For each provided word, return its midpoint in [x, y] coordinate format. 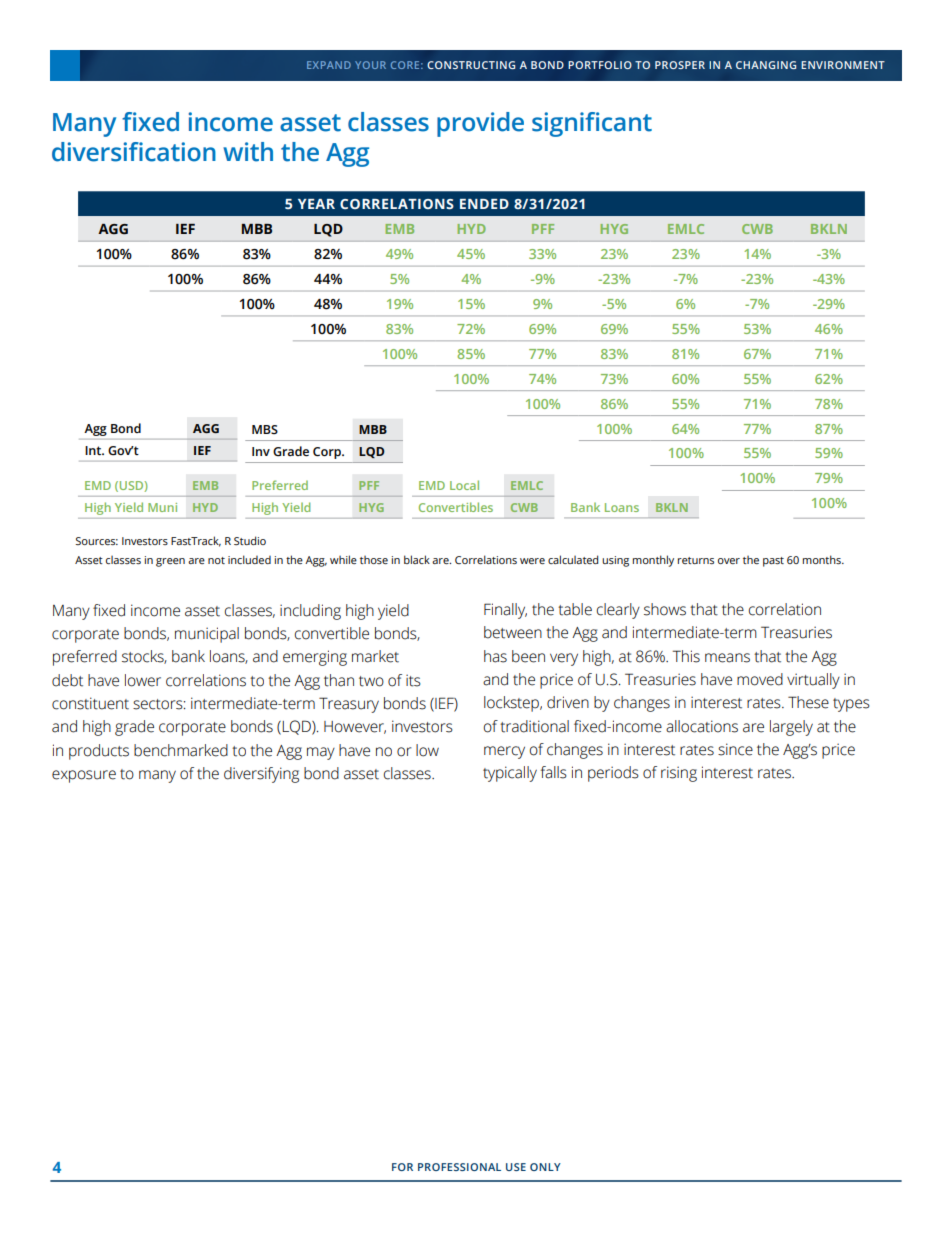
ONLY [545, 1167]
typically [510, 774]
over [729, 561]
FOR [402, 1167]
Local [464, 485]
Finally [505, 611]
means [727, 658]
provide [480, 124]
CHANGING [766, 65]
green [170, 562]
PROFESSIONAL [459, 1167]
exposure [84, 776]
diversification [134, 152]
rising [679, 774]
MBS [265, 429]
